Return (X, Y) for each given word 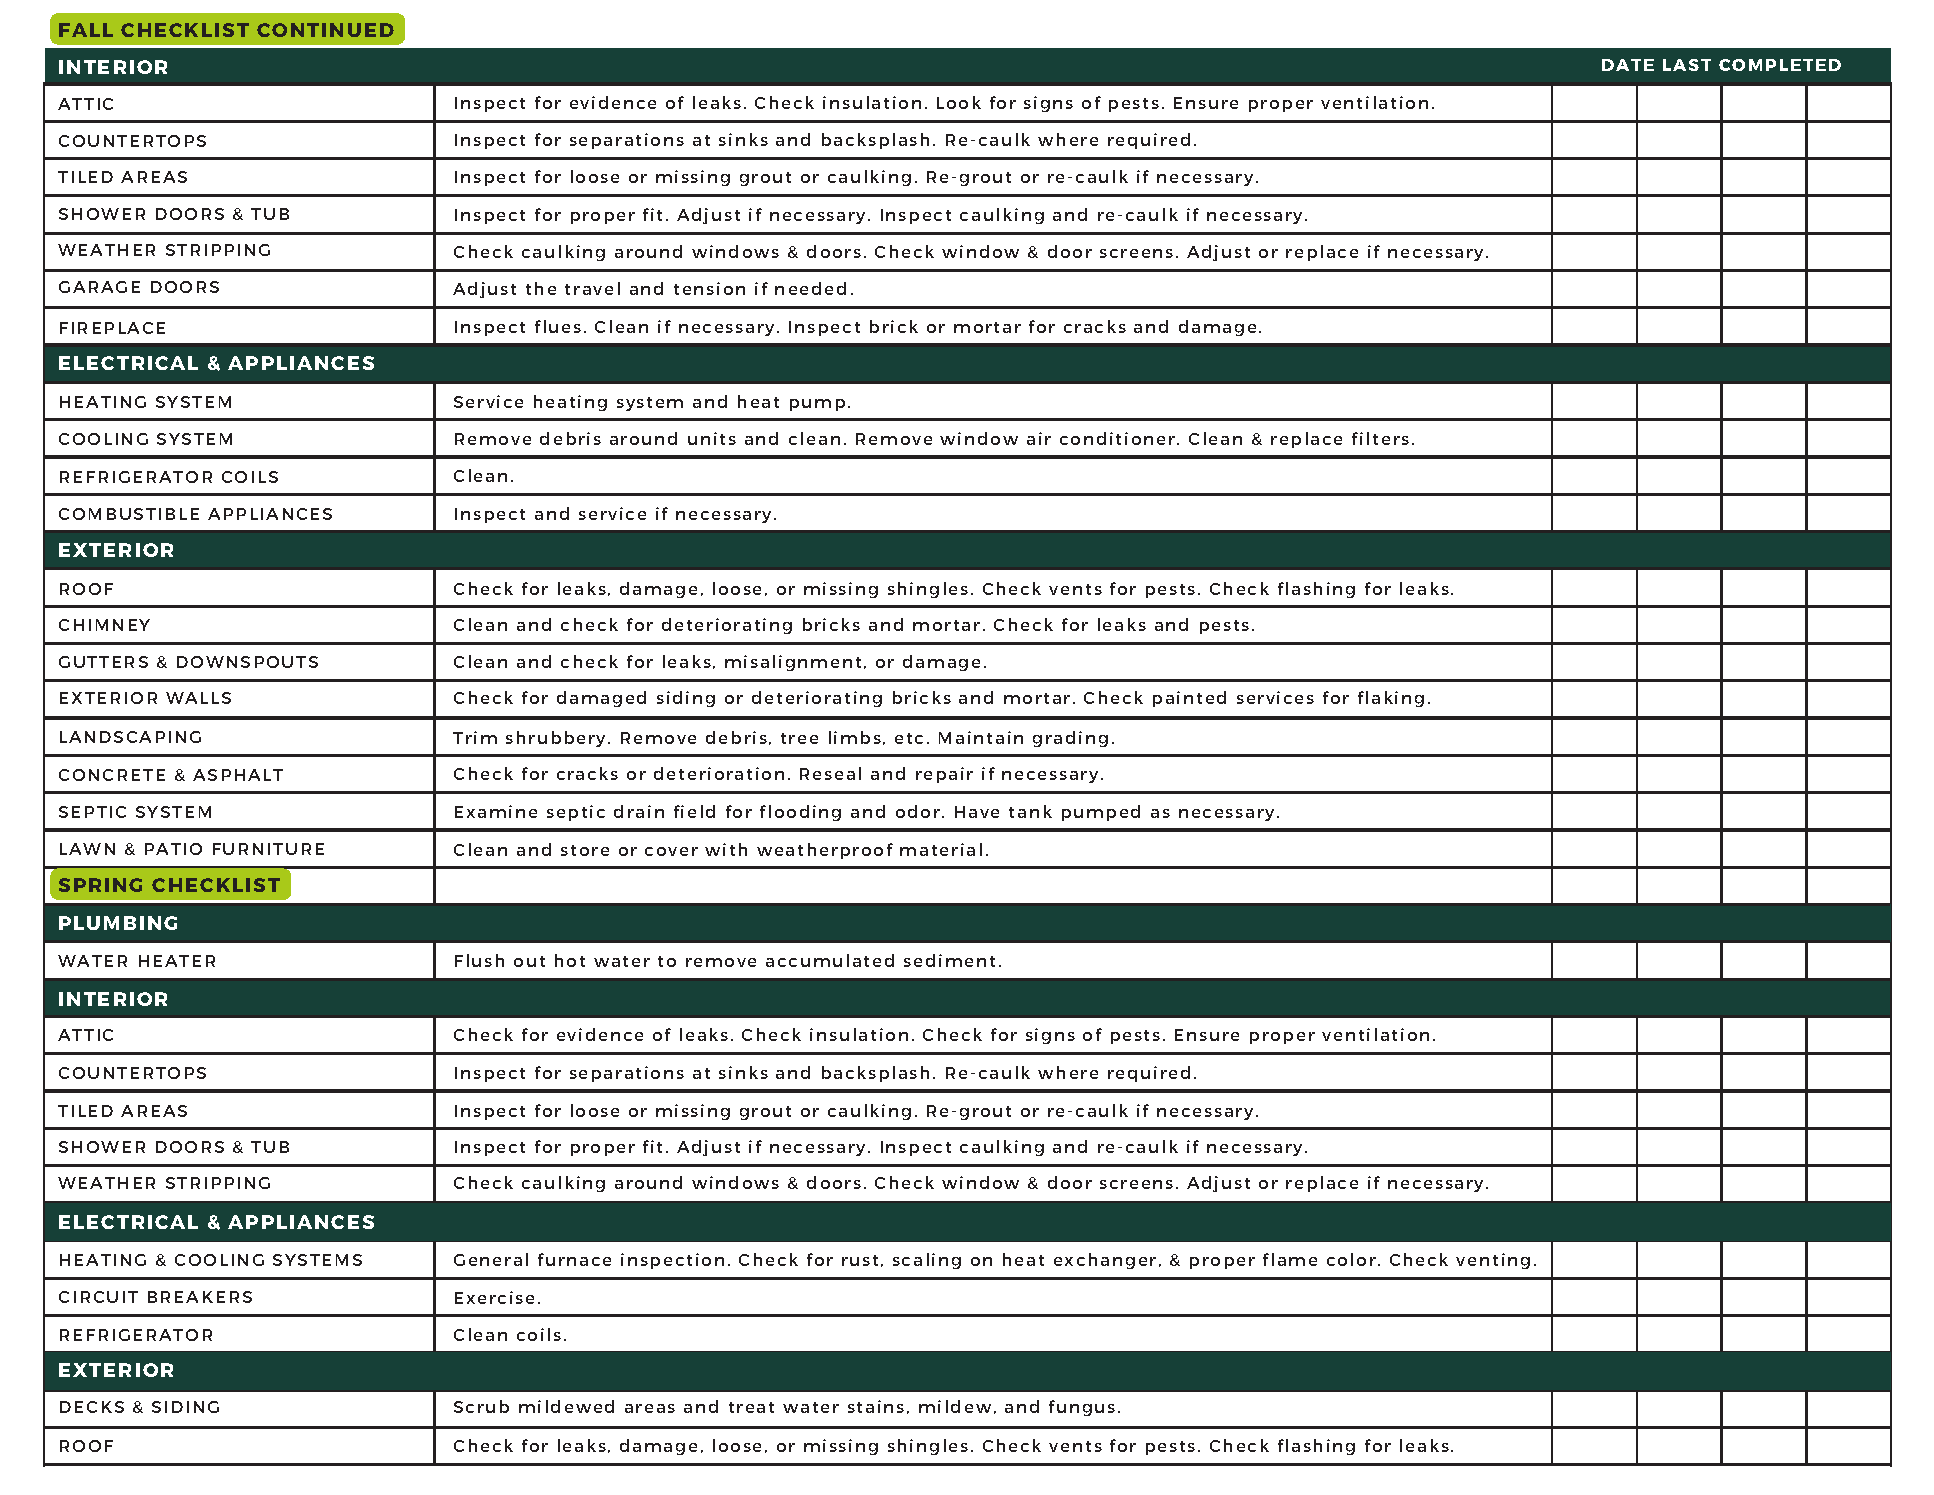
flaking (1391, 699)
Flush (479, 960)
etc (909, 738)
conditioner (1117, 438)
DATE (1628, 65)
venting (1493, 1261)
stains (876, 1406)
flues (558, 326)
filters (1380, 438)
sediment (949, 960)
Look (959, 102)
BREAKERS (200, 1297)
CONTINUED (325, 30)
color (1351, 1259)
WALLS (198, 698)
